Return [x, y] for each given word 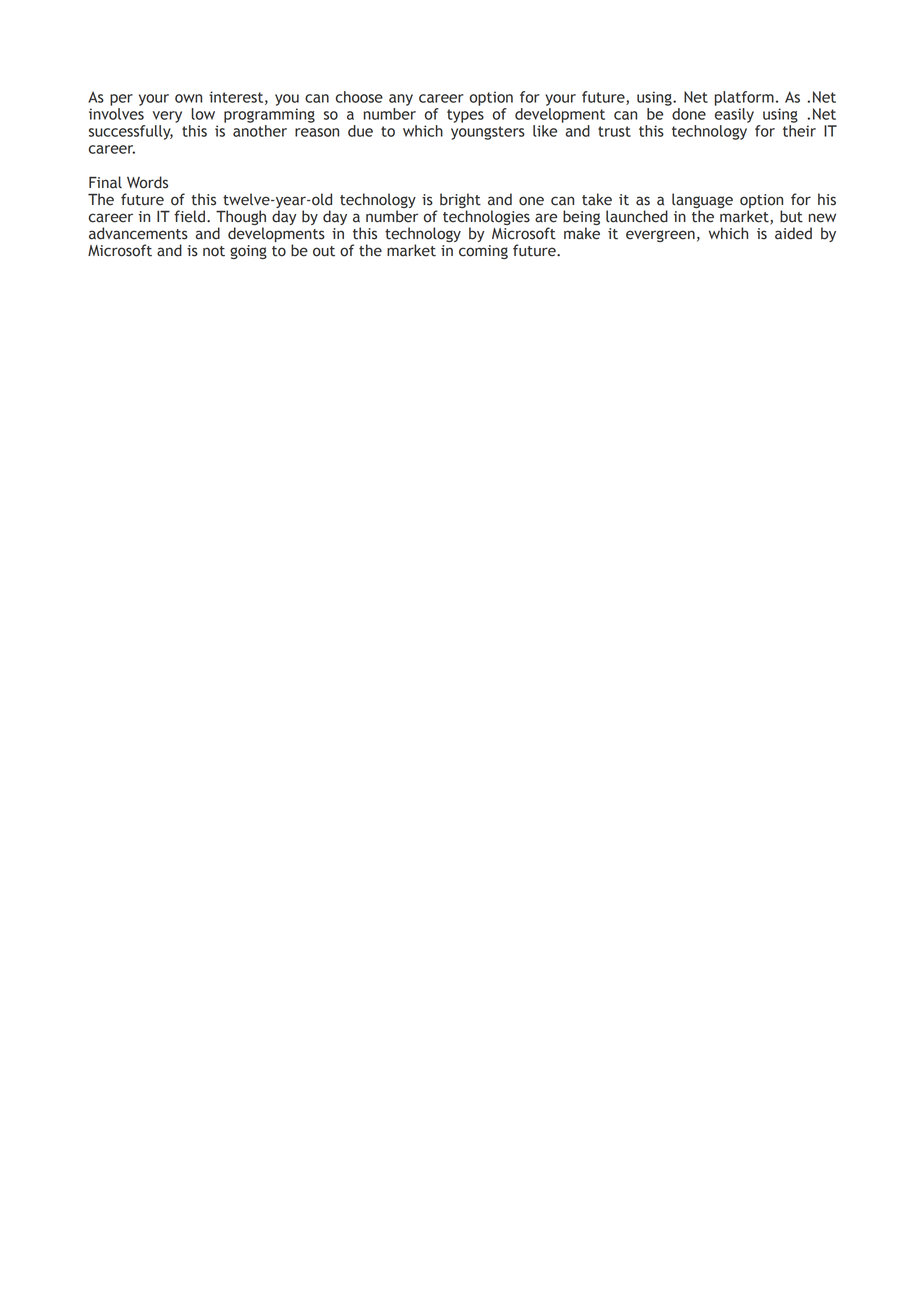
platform [744, 98]
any [401, 100]
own [188, 98]
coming [483, 252]
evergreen [660, 236]
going [248, 252]
